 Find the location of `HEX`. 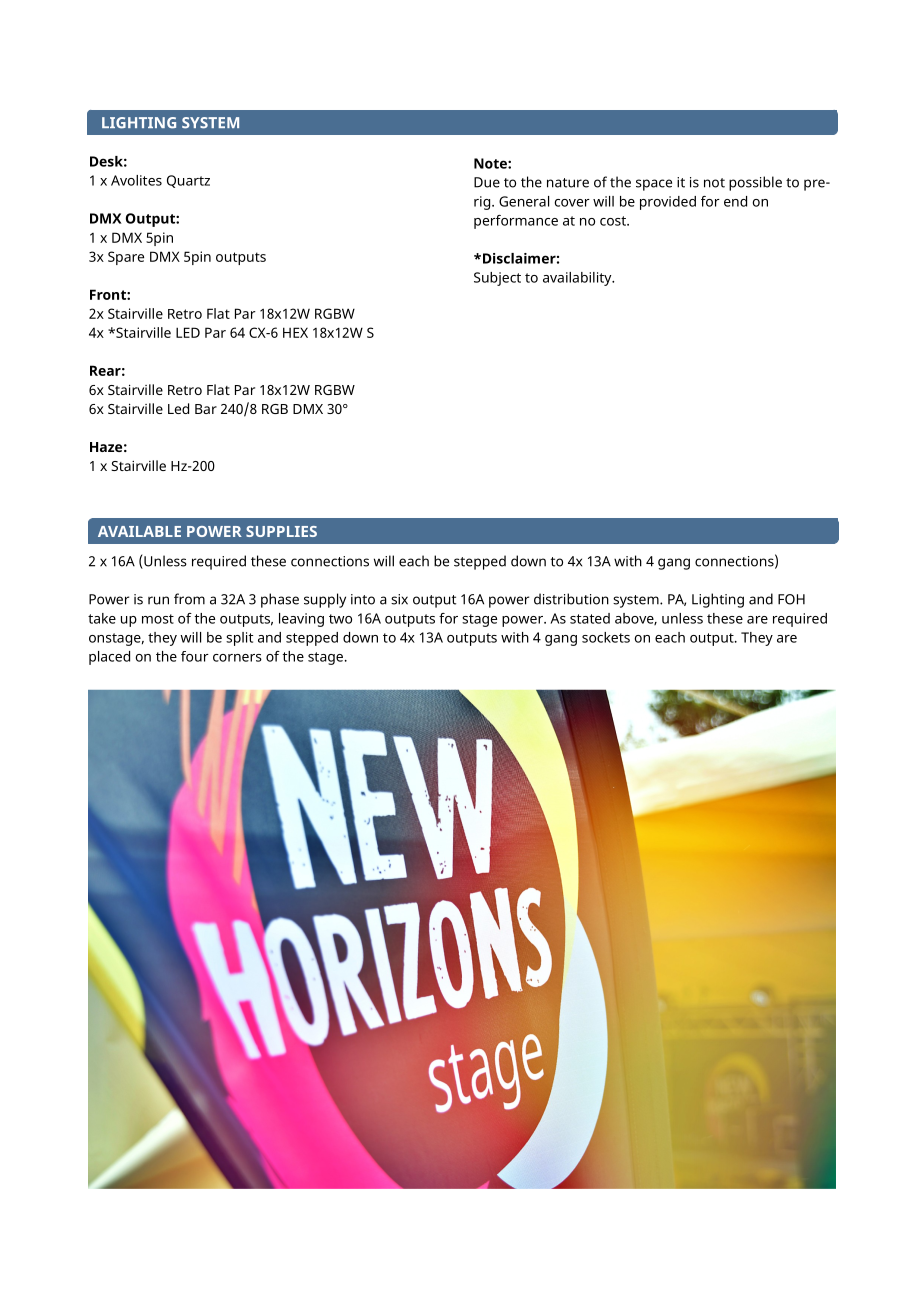

HEX is located at coordinates (295, 332).
